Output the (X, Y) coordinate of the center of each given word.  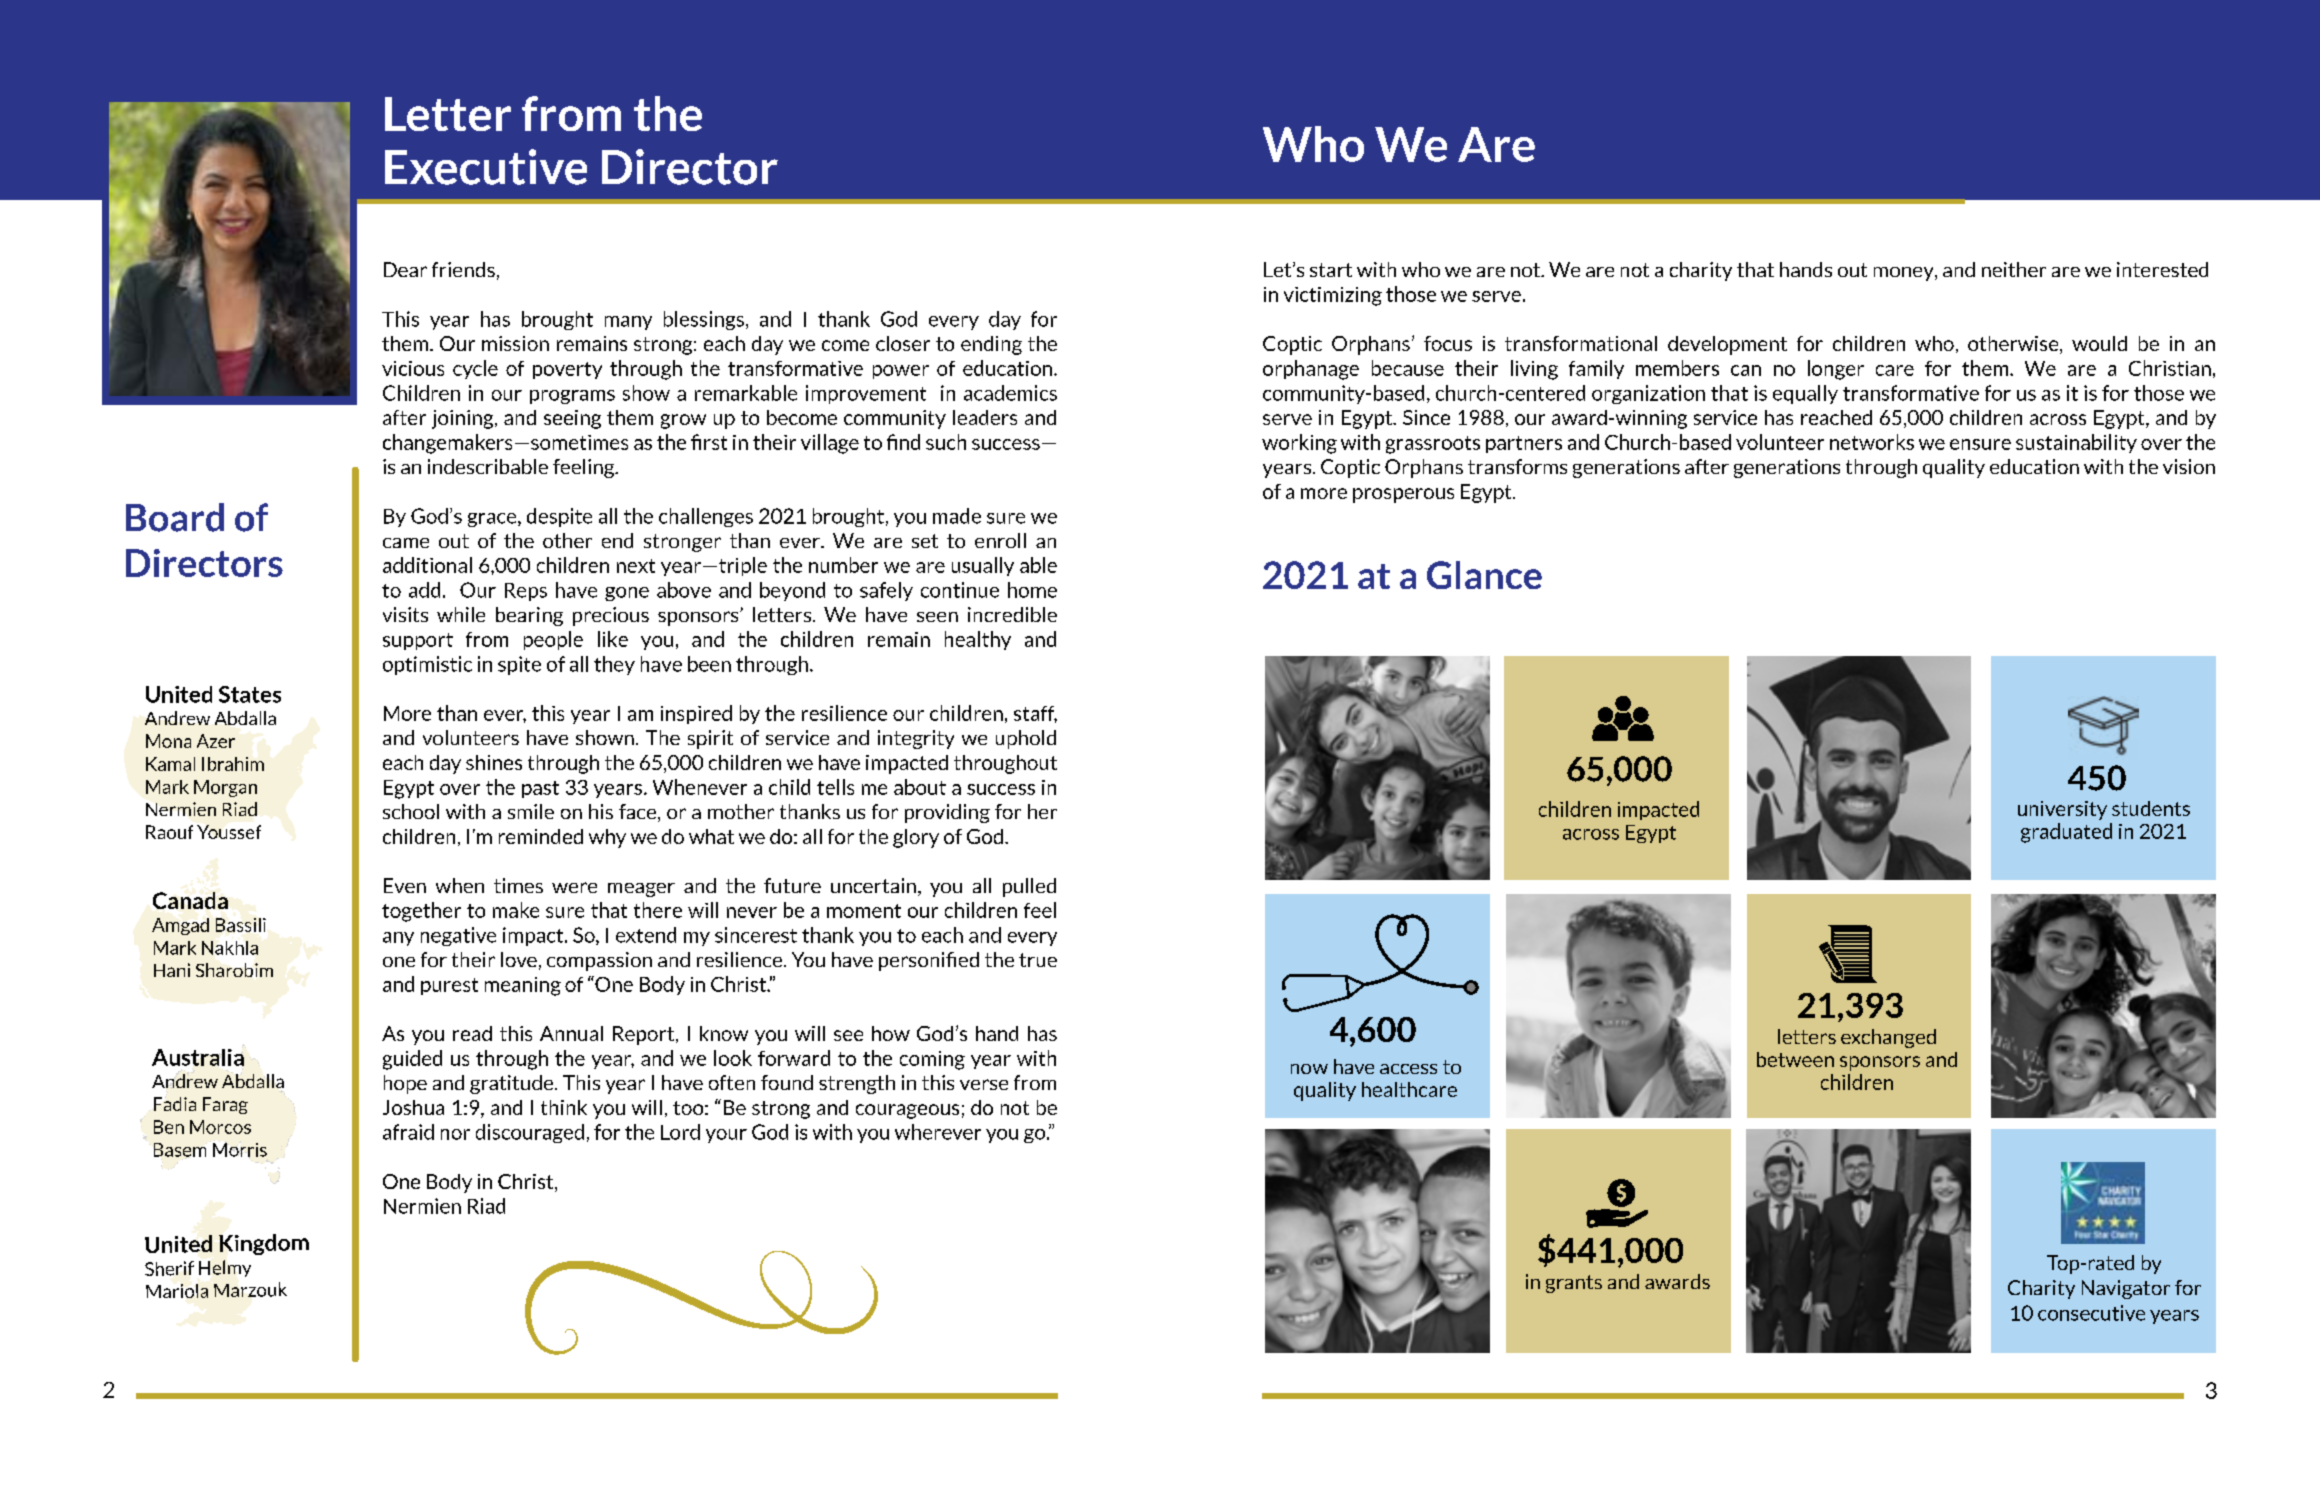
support (418, 641)
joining (464, 419)
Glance (1484, 575)
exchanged (1888, 1038)
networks (1872, 442)
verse (984, 1084)
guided (412, 1060)
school (411, 811)
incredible (1012, 614)
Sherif (169, 1268)
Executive (486, 167)
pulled (1029, 887)
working (1299, 444)
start (1331, 270)
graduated (2066, 833)
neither (2014, 269)
